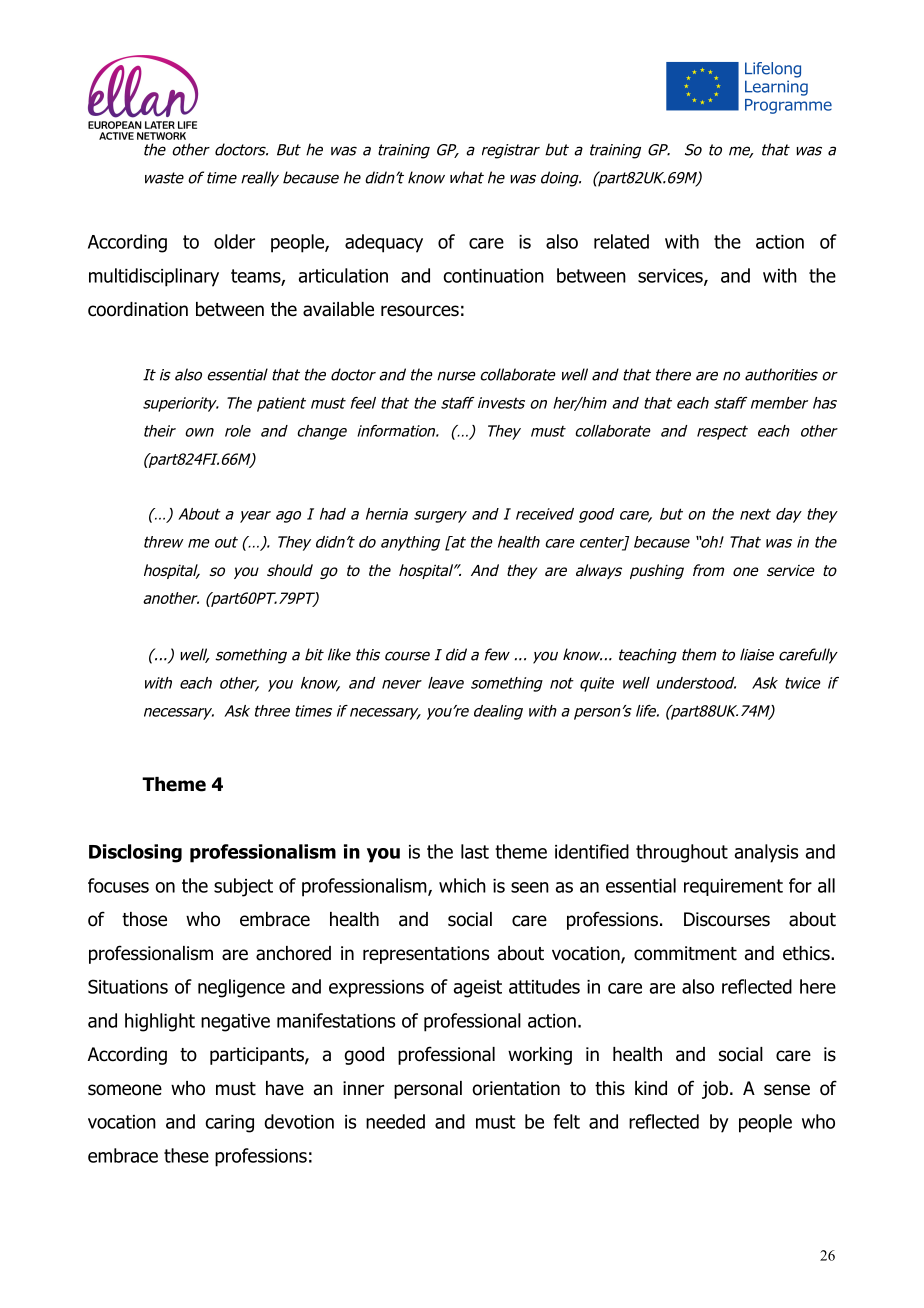 Image resolution: width=924 pixels, height=1308 pixels. I want to click on continuation, so click(493, 276).
